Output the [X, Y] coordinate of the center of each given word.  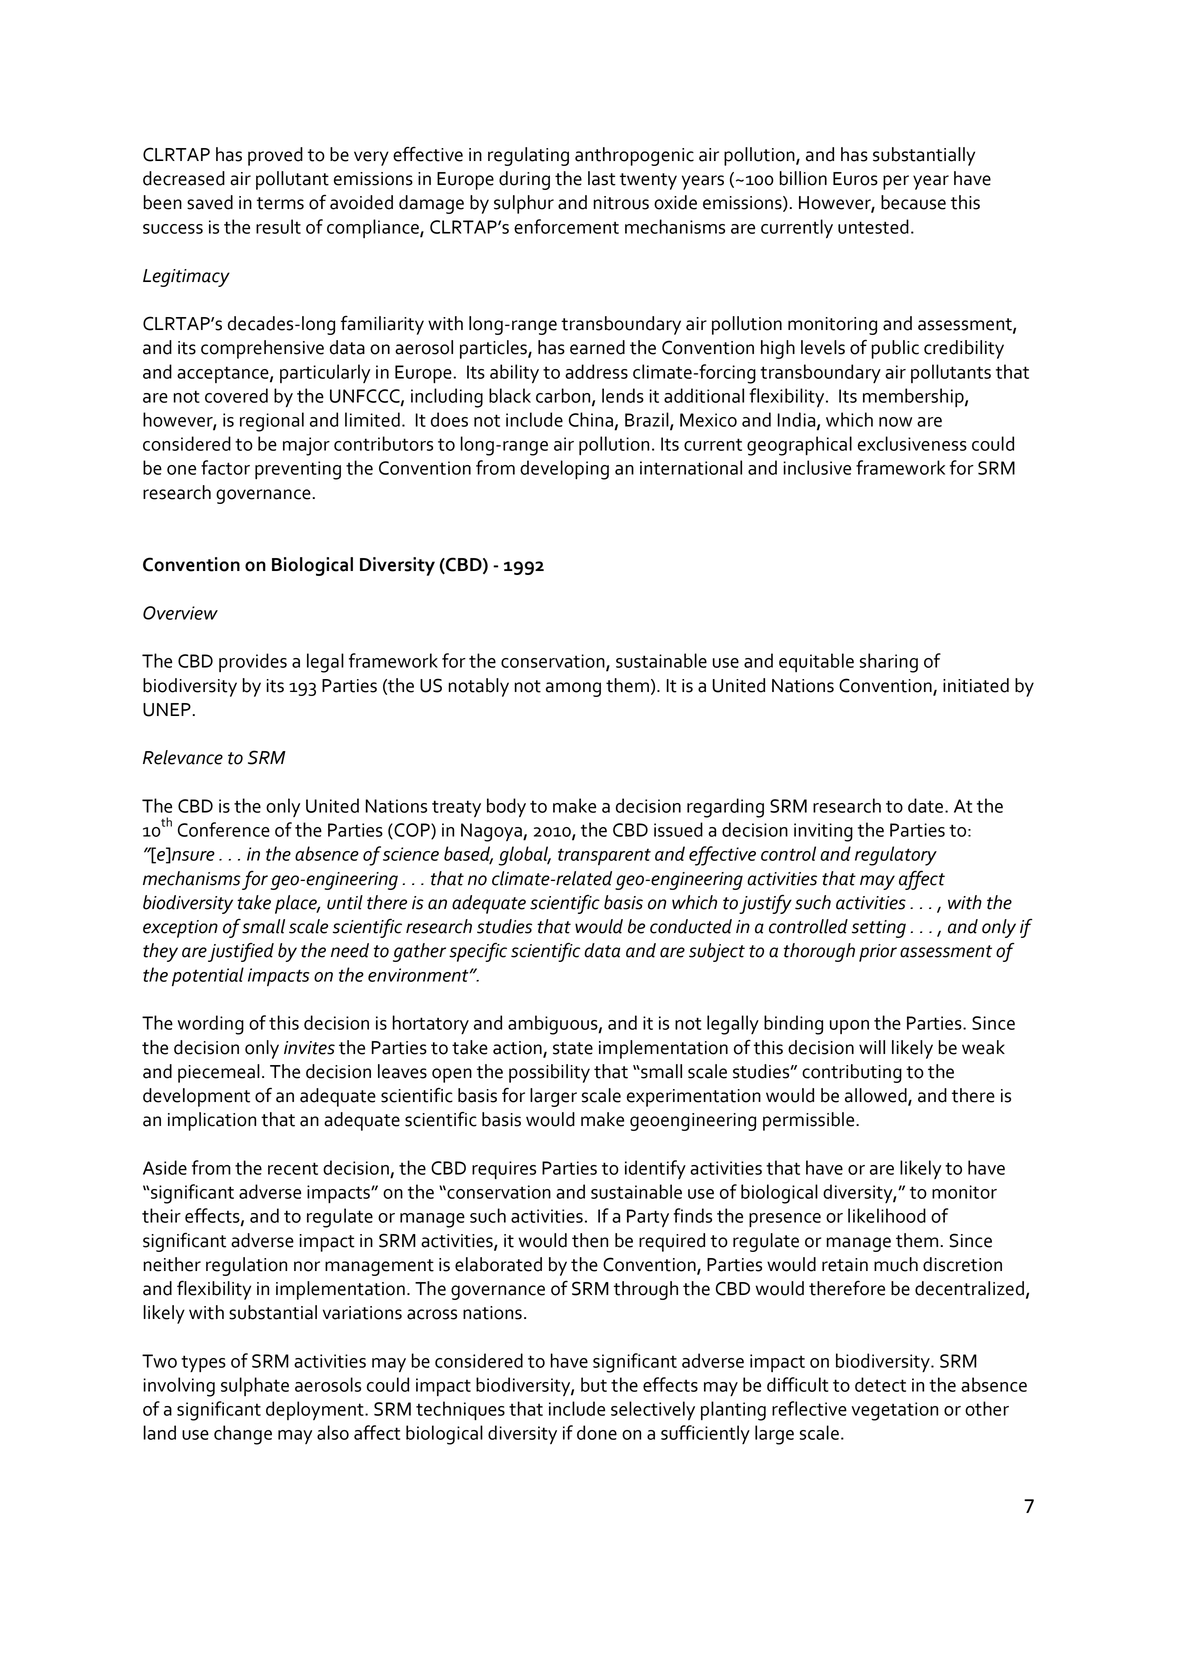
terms [280, 203]
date [927, 805]
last [602, 178]
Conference [224, 829]
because [913, 202]
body [506, 807]
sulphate [255, 1386]
